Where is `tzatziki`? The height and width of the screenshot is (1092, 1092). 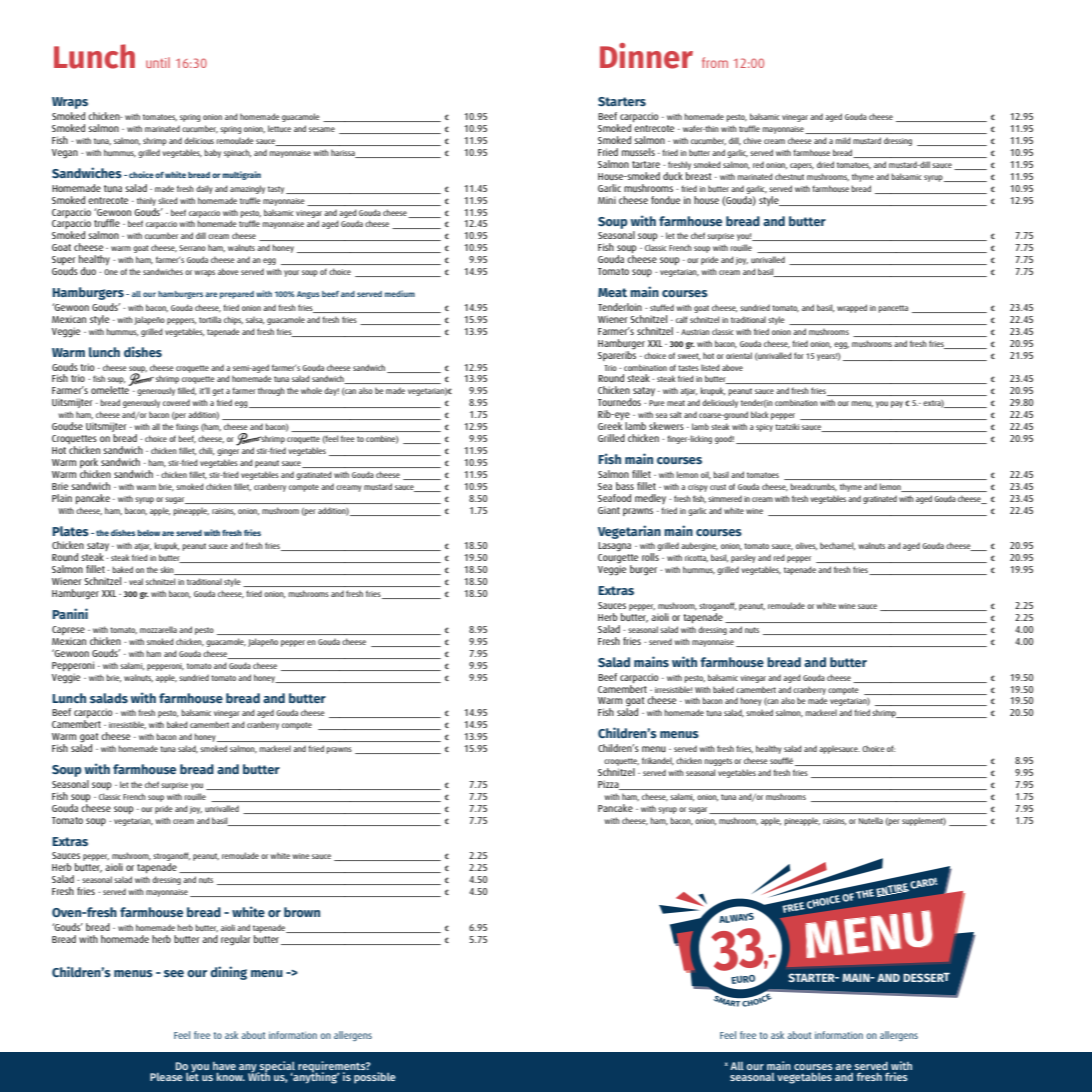 tzatziki is located at coordinates (787, 426).
